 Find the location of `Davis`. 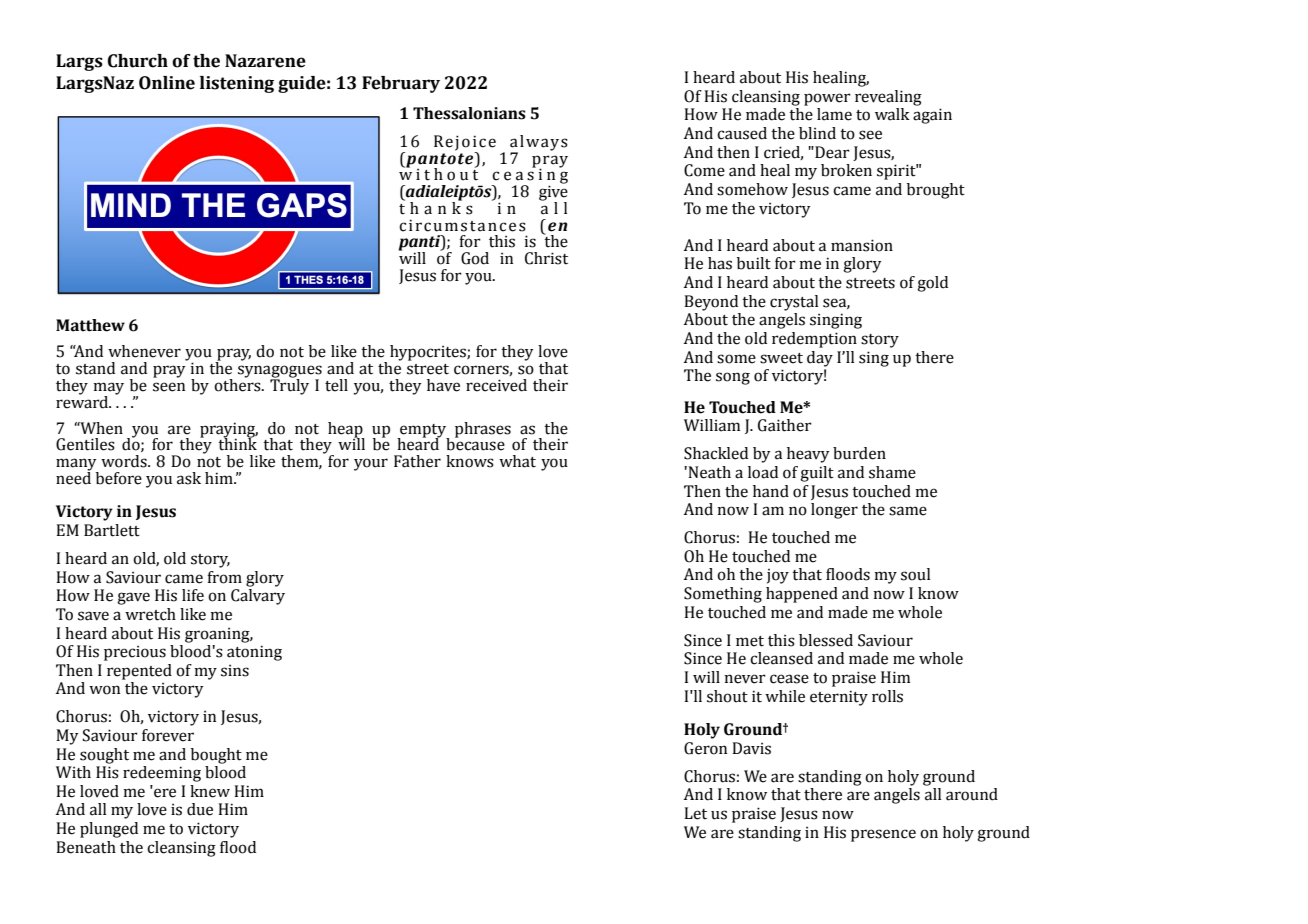

Davis is located at coordinates (751, 748).
